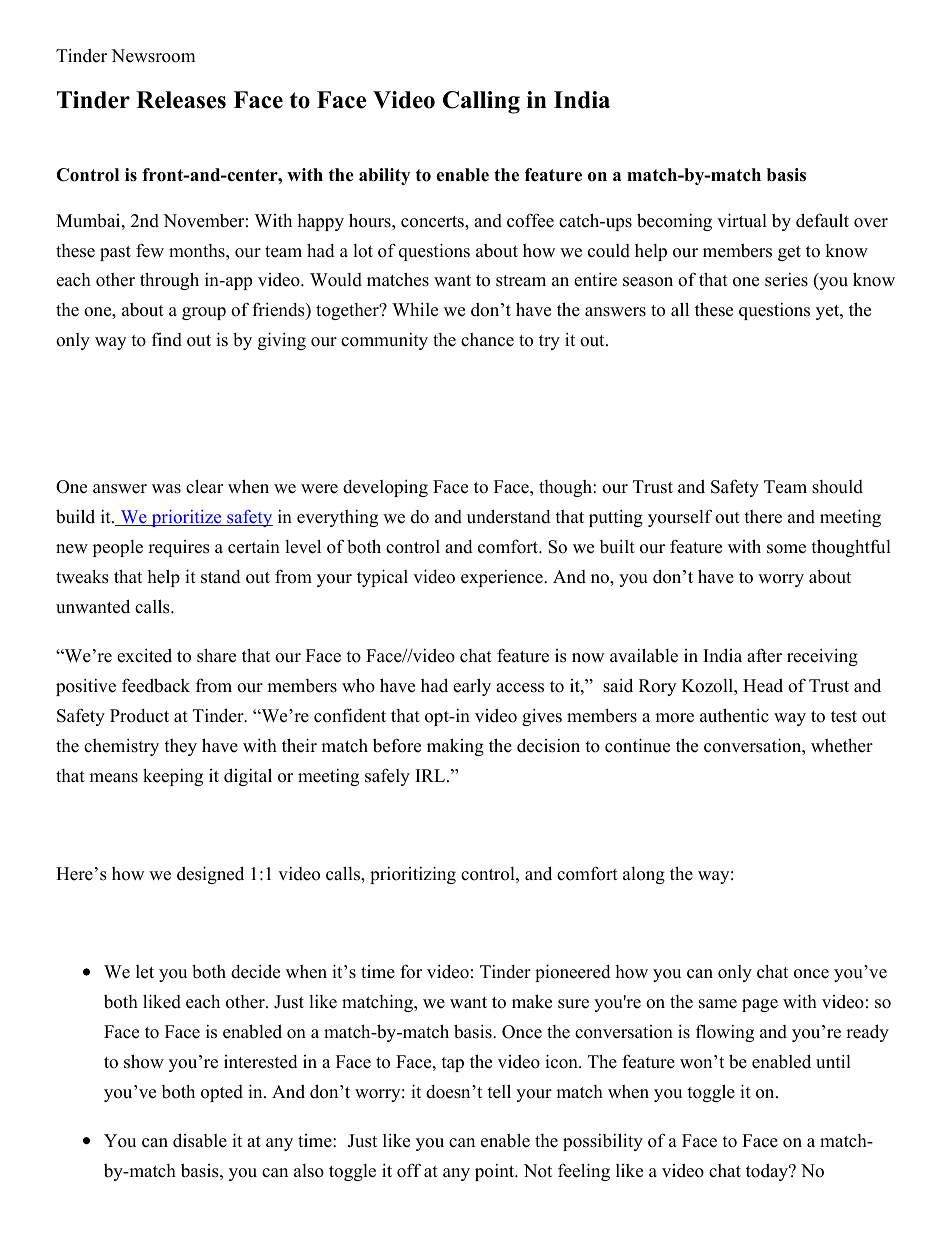  I want to click on developing, so click(385, 488).
